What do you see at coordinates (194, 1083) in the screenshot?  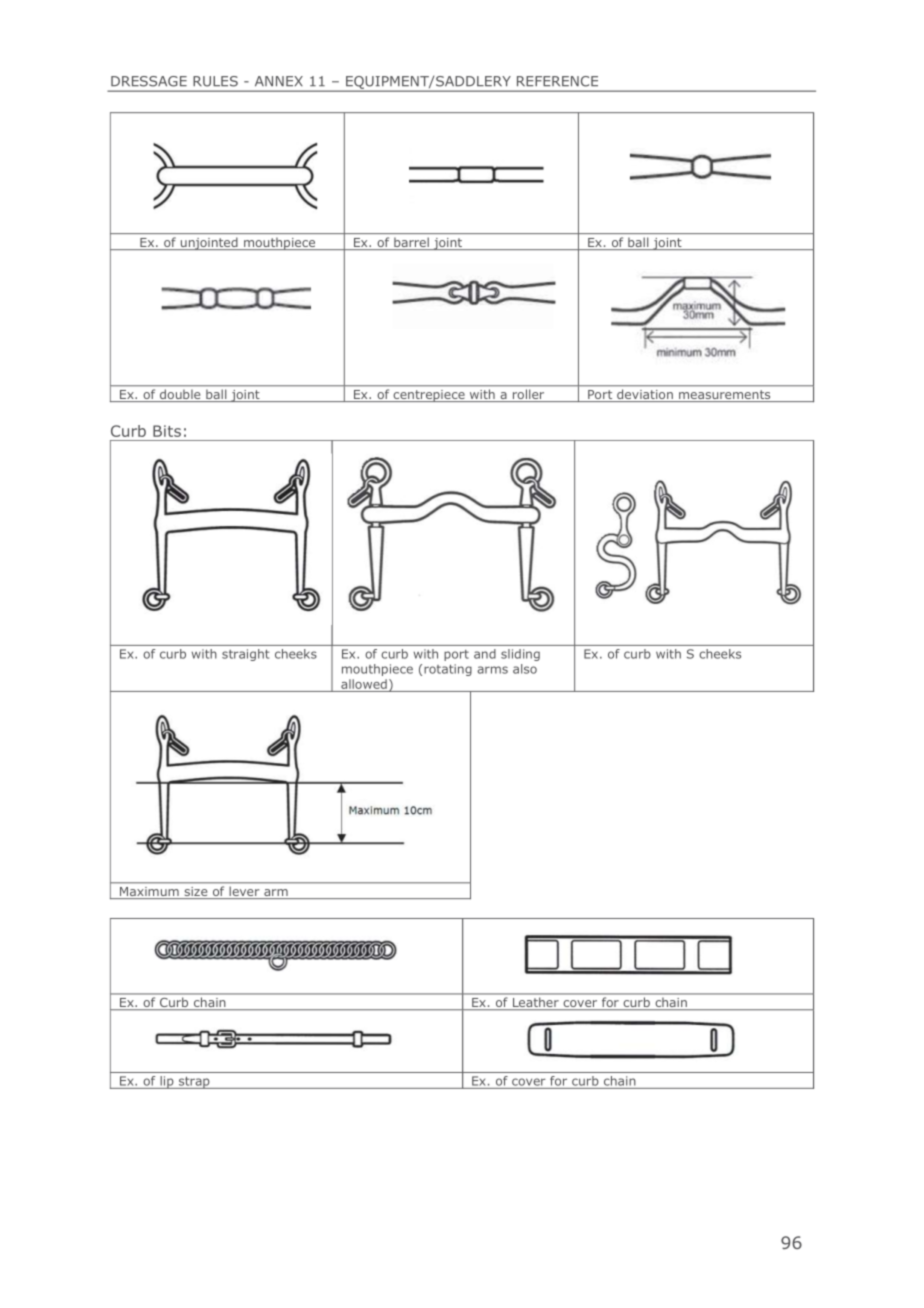 I see `strap` at bounding box center [194, 1083].
